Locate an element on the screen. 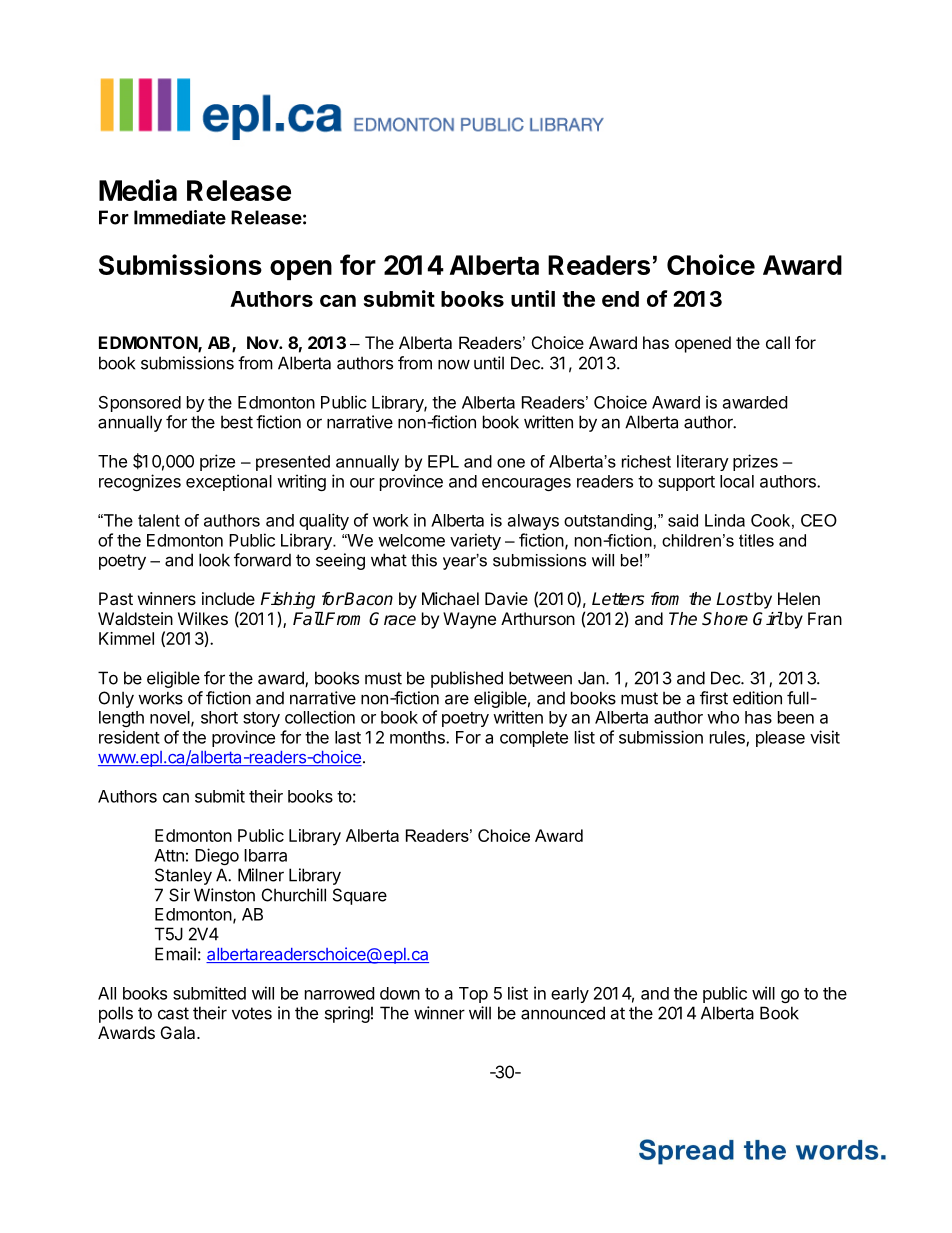  look is located at coordinates (214, 560).
